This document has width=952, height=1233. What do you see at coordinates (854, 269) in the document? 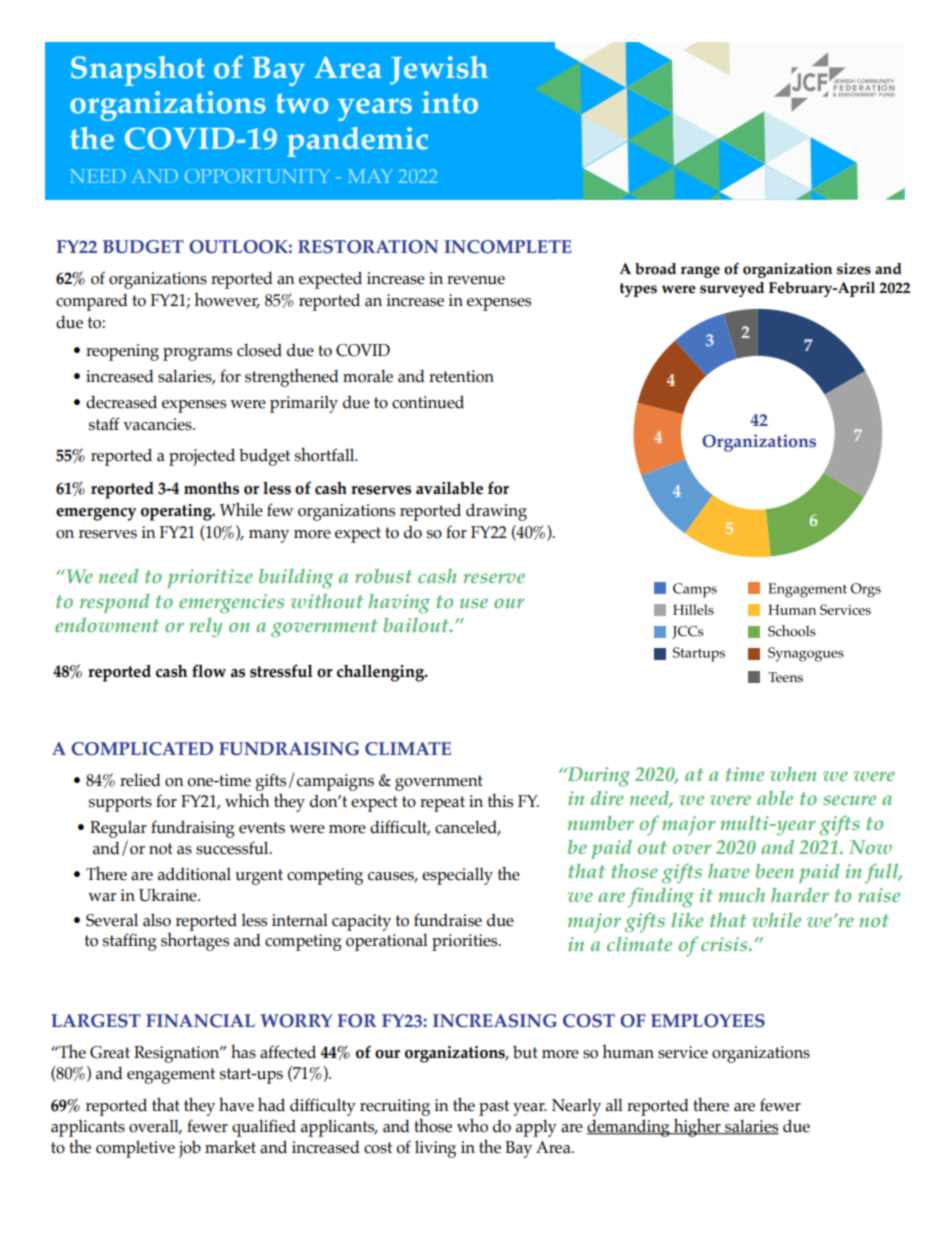
I see `sizes` at bounding box center [854, 269].
